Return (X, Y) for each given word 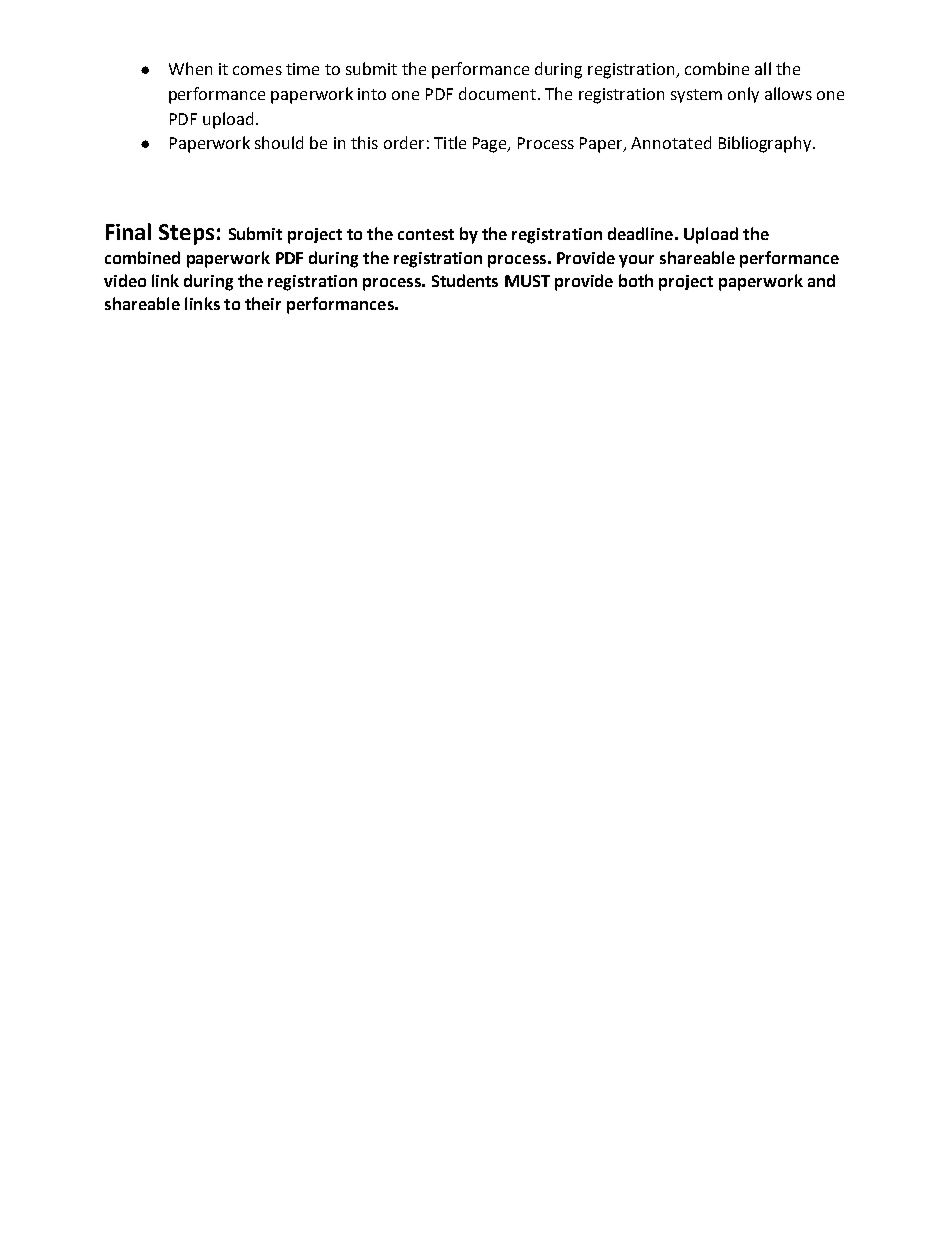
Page (491, 145)
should (279, 142)
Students (465, 280)
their (263, 303)
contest (426, 234)
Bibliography (766, 144)
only (743, 95)
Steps (186, 234)
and (821, 280)
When (190, 68)
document (497, 93)
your (636, 261)
